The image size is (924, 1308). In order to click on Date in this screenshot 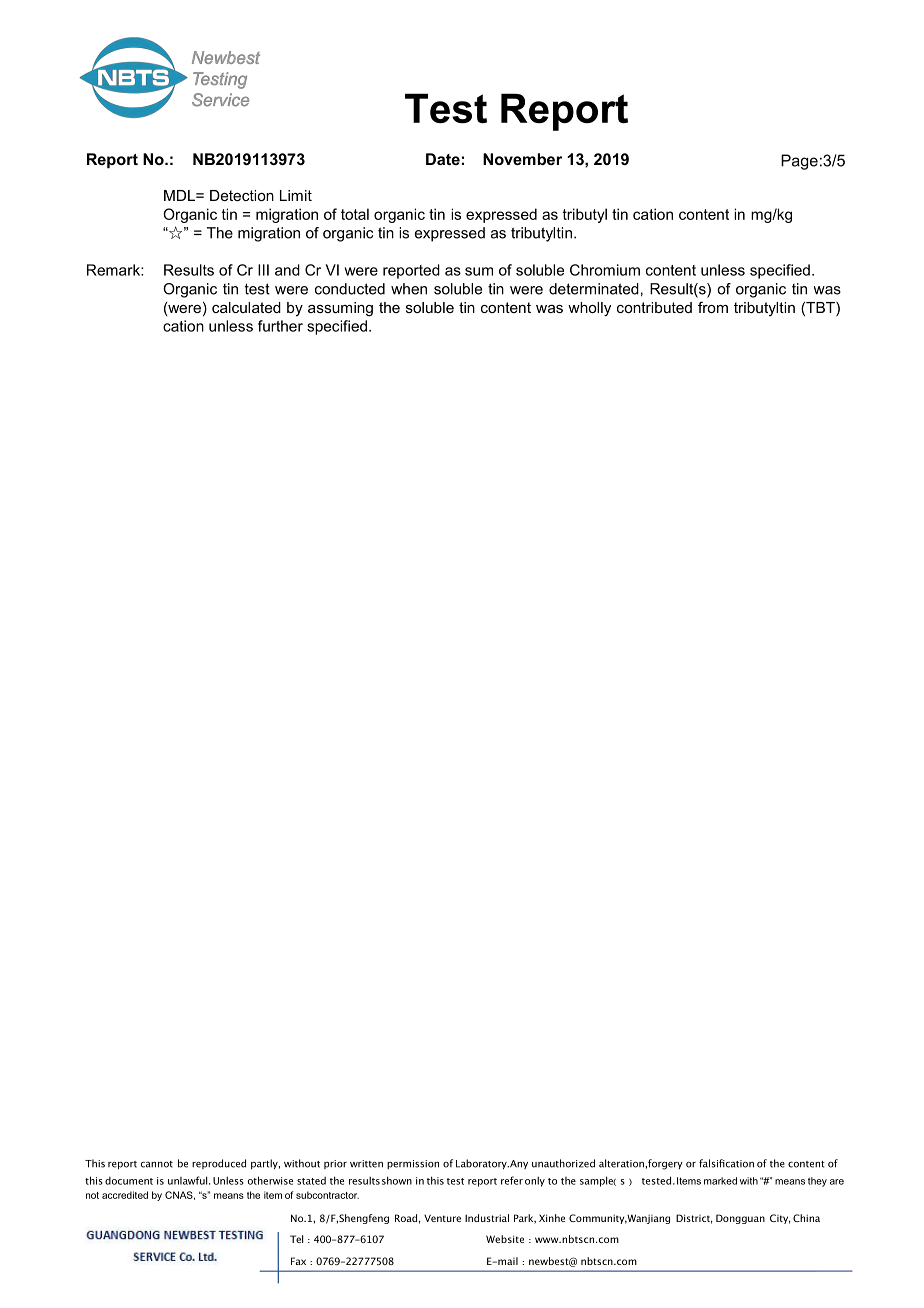, I will do `click(443, 159)`.
